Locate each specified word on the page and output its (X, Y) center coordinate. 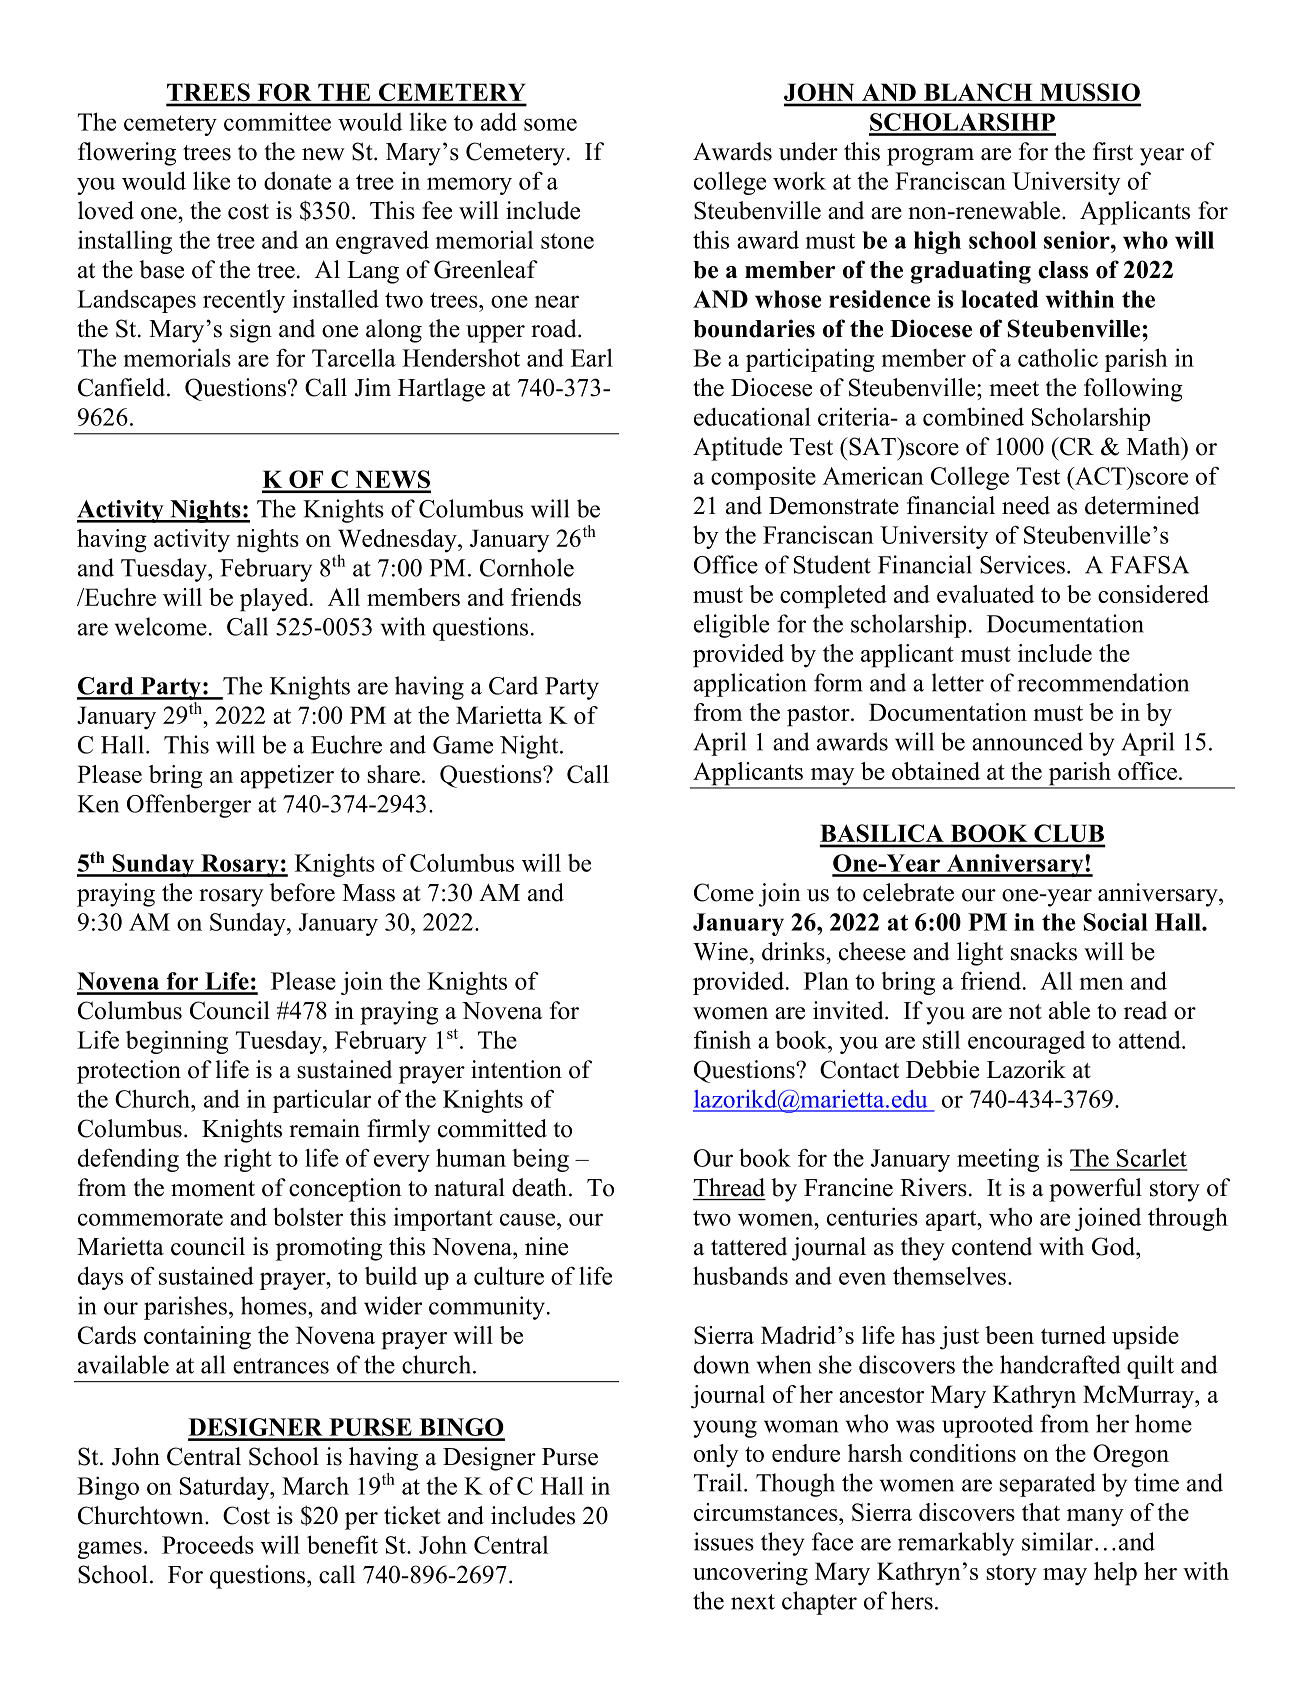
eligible (731, 626)
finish (722, 1039)
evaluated (985, 594)
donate (297, 180)
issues (724, 1541)
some (550, 124)
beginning (177, 1042)
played (275, 600)
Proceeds (208, 1544)
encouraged (1026, 1042)
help (1115, 1574)
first (1113, 151)
